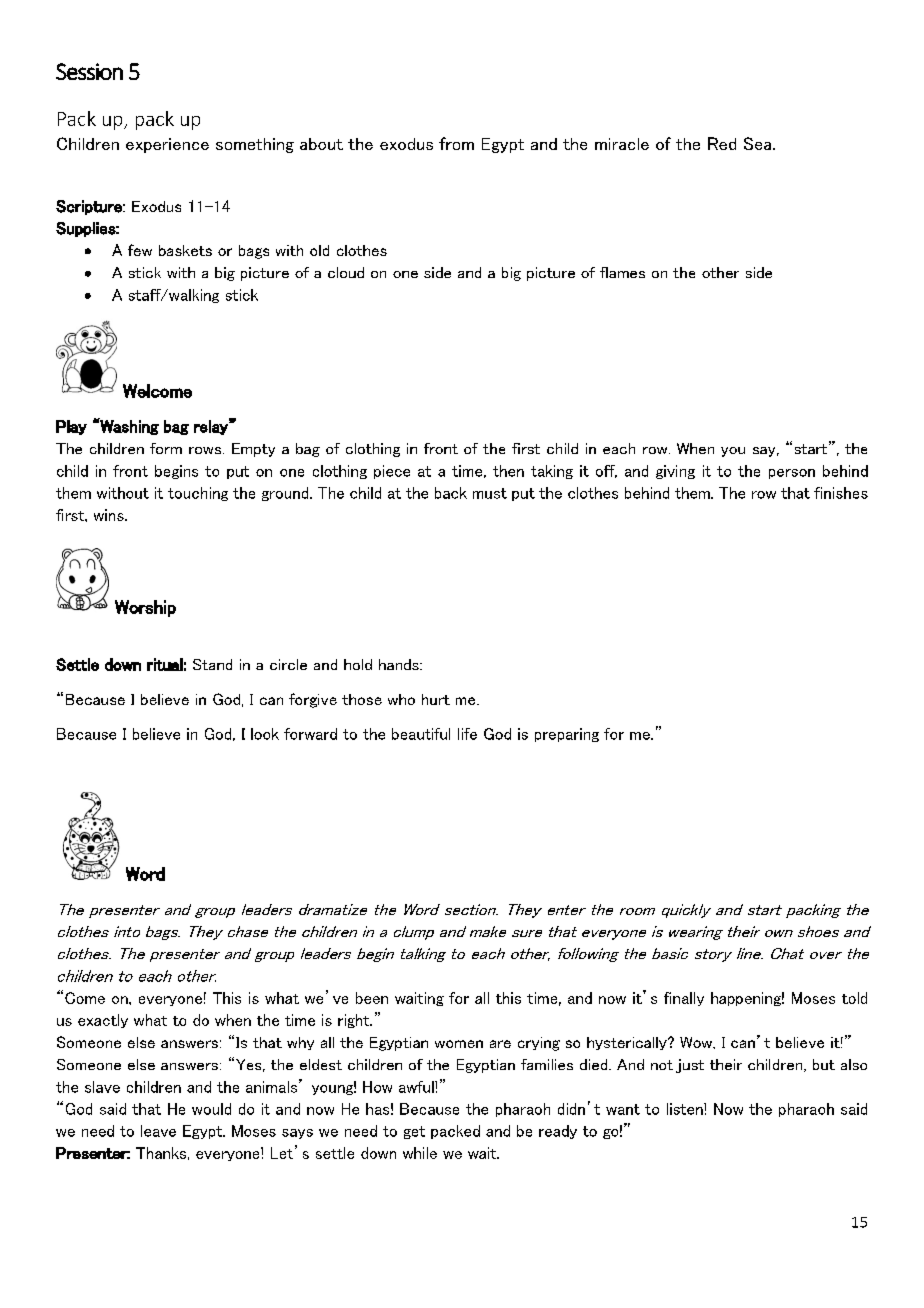  I want to click on life, so click(467, 734).
